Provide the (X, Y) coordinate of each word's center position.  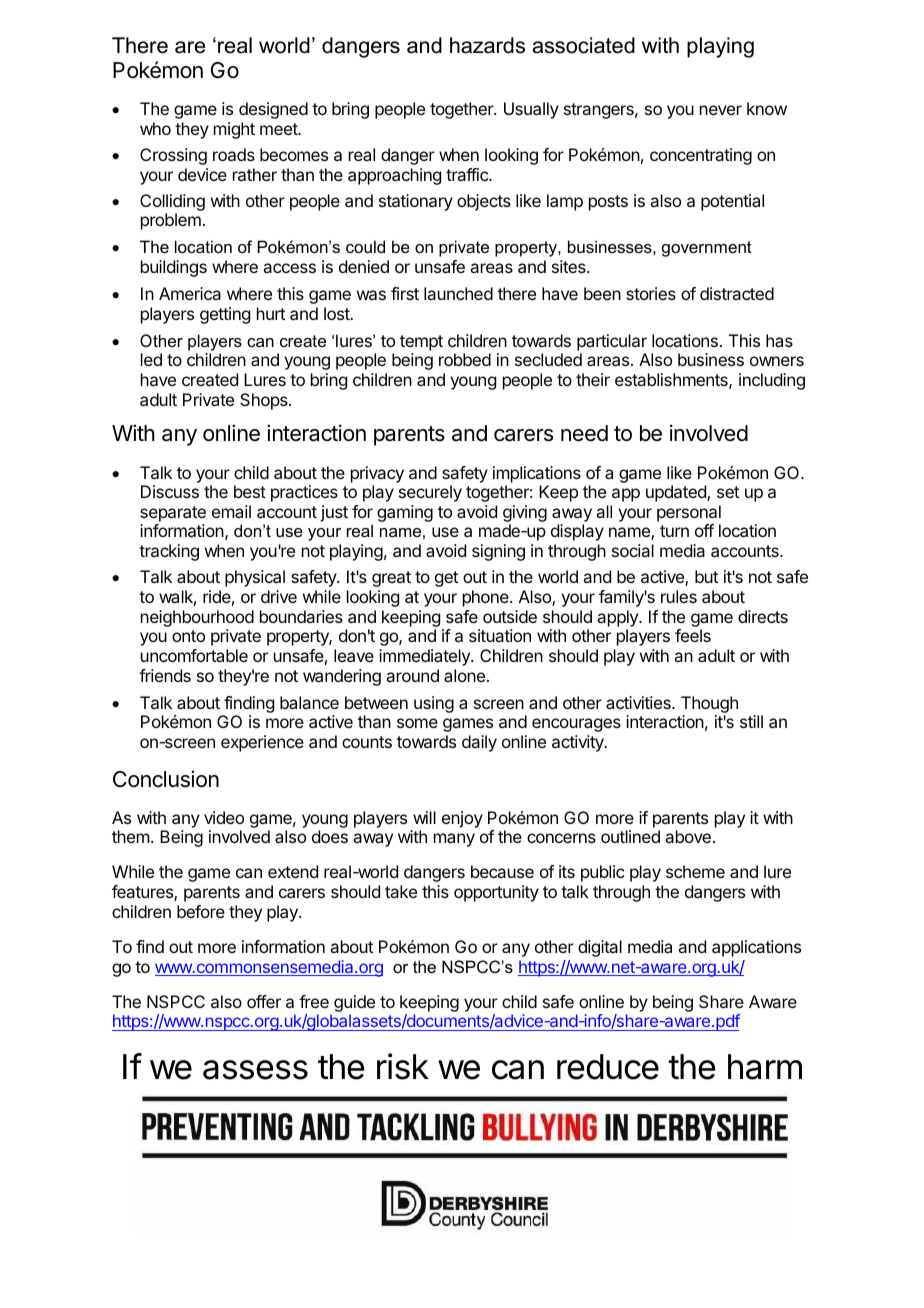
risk (403, 1066)
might (234, 130)
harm (765, 1067)
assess (255, 1070)
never (721, 110)
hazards (487, 45)
